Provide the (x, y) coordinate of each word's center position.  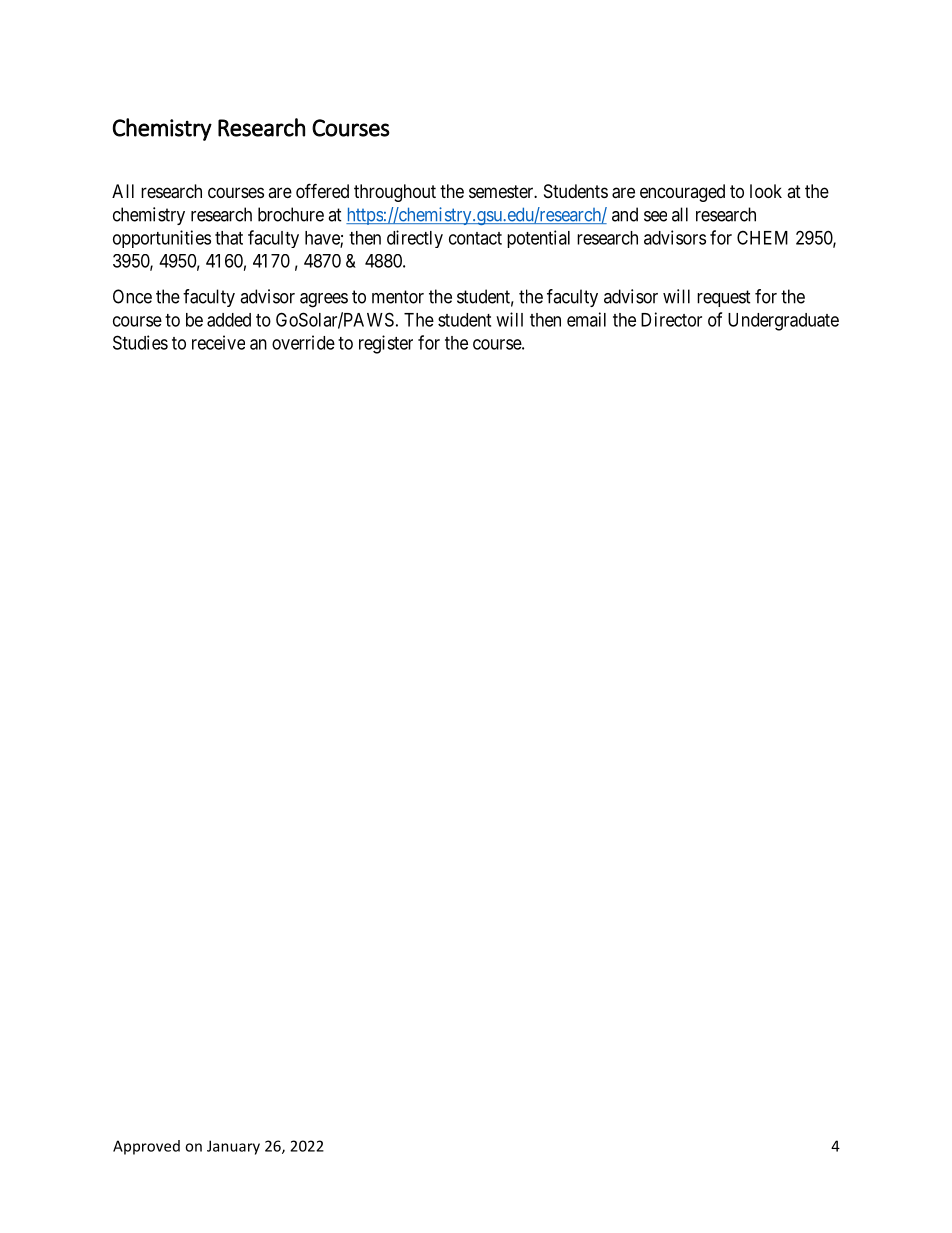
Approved (146, 1147)
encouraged (682, 193)
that (229, 238)
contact (475, 238)
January (233, 1147)
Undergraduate (783, 322)
